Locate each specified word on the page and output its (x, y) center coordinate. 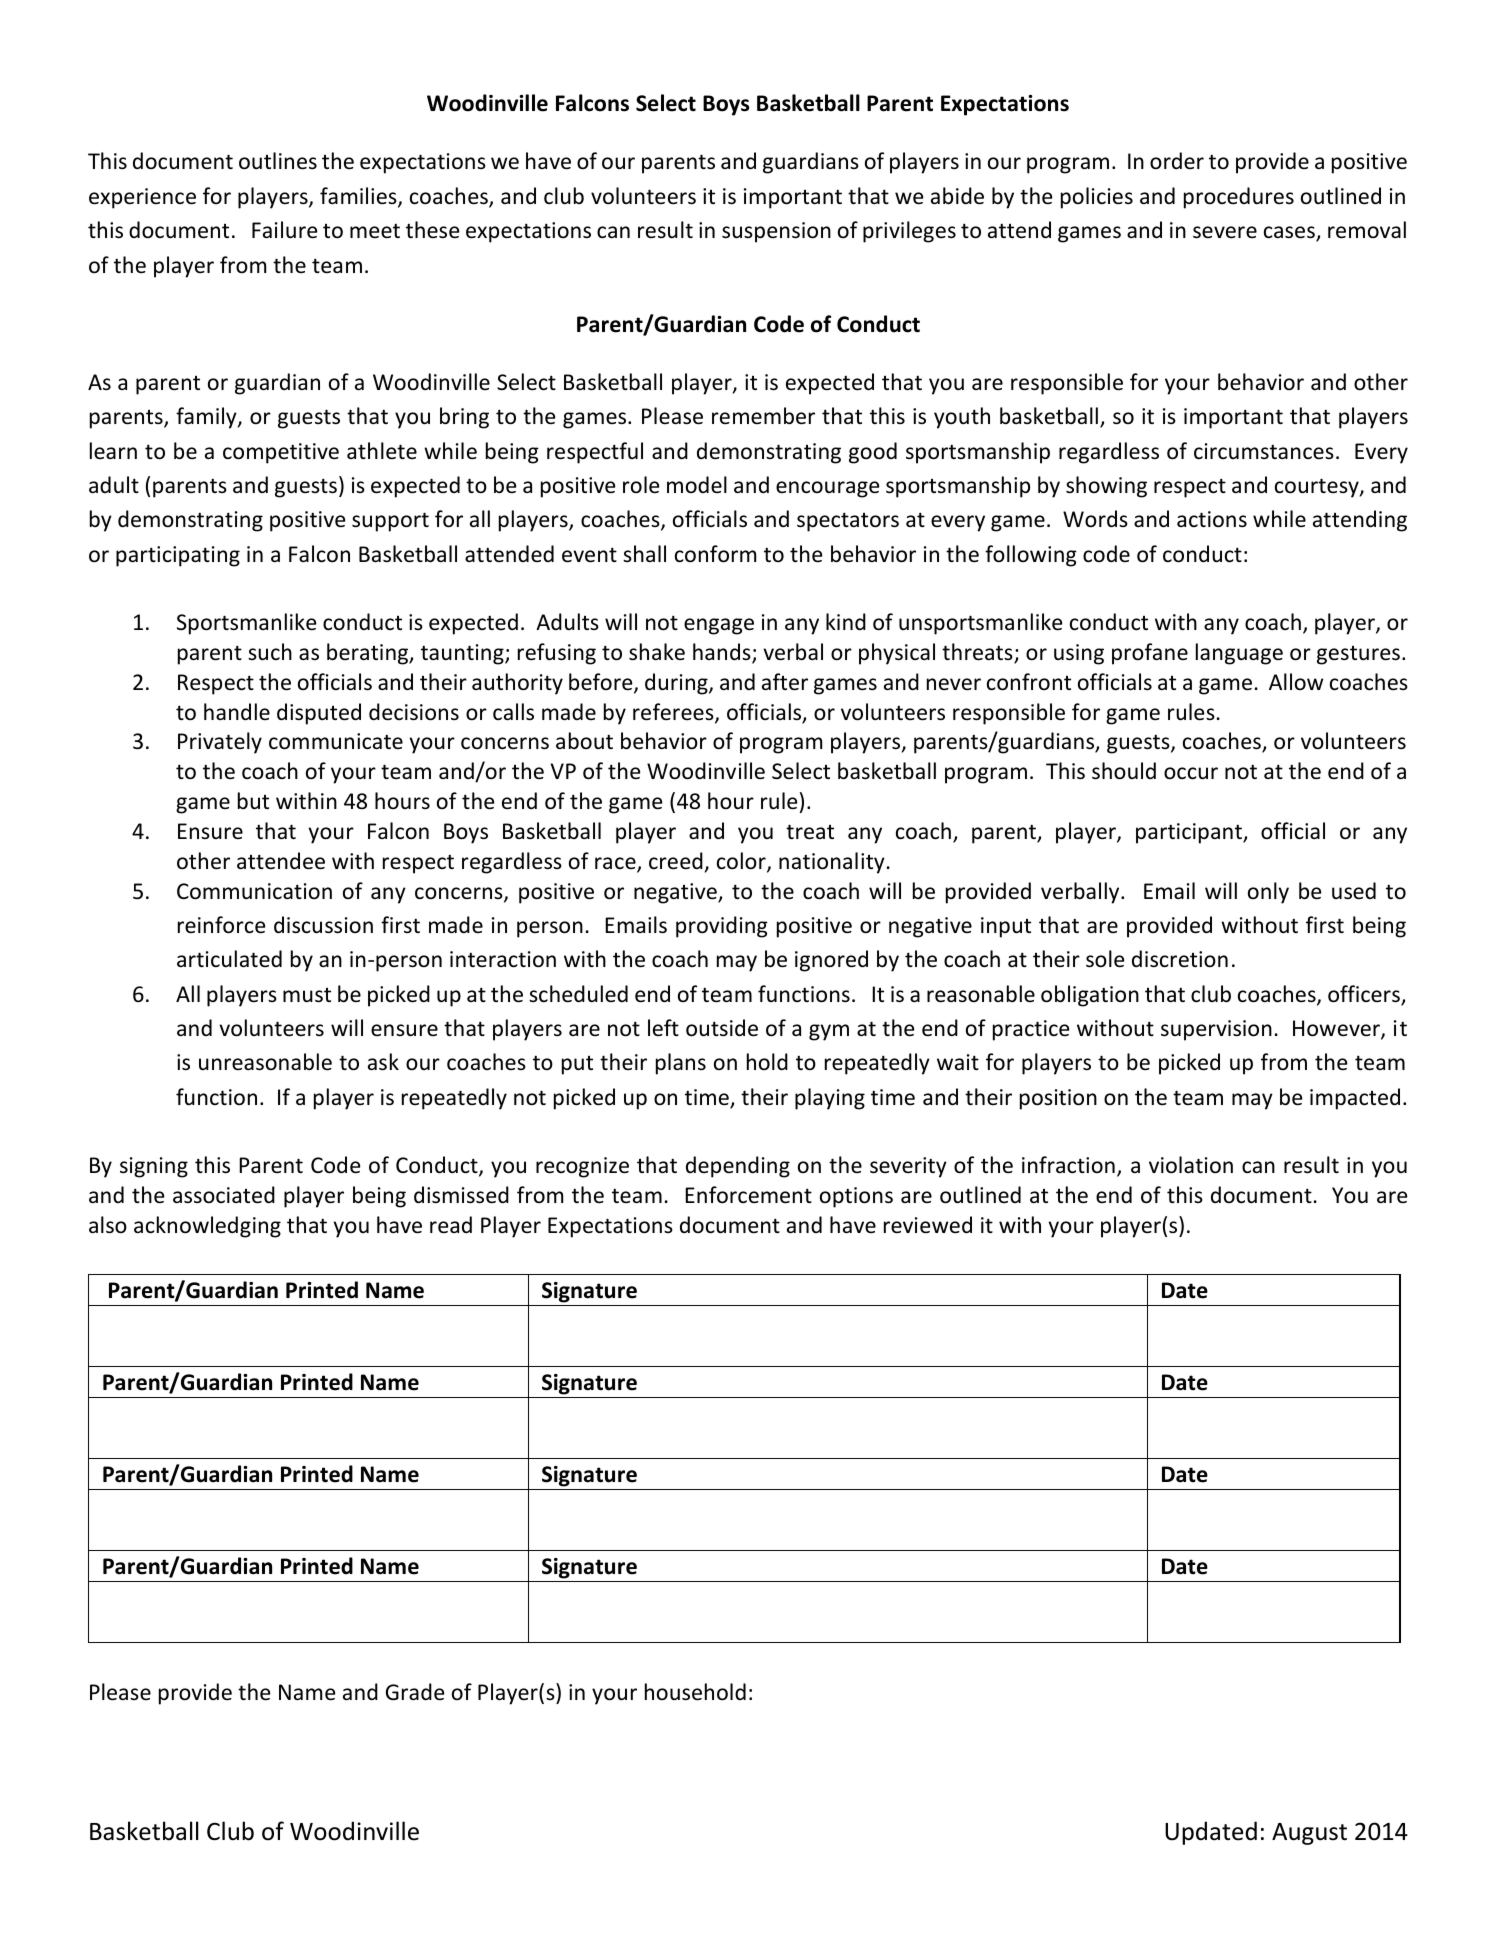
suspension (776, 232)
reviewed (928, 1225)
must (307, 995)
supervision (1216, 1030)
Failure (285, 230)
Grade (415, 1692)
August (1309, 1834)
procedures (1239, 198)
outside (722, 1028)
